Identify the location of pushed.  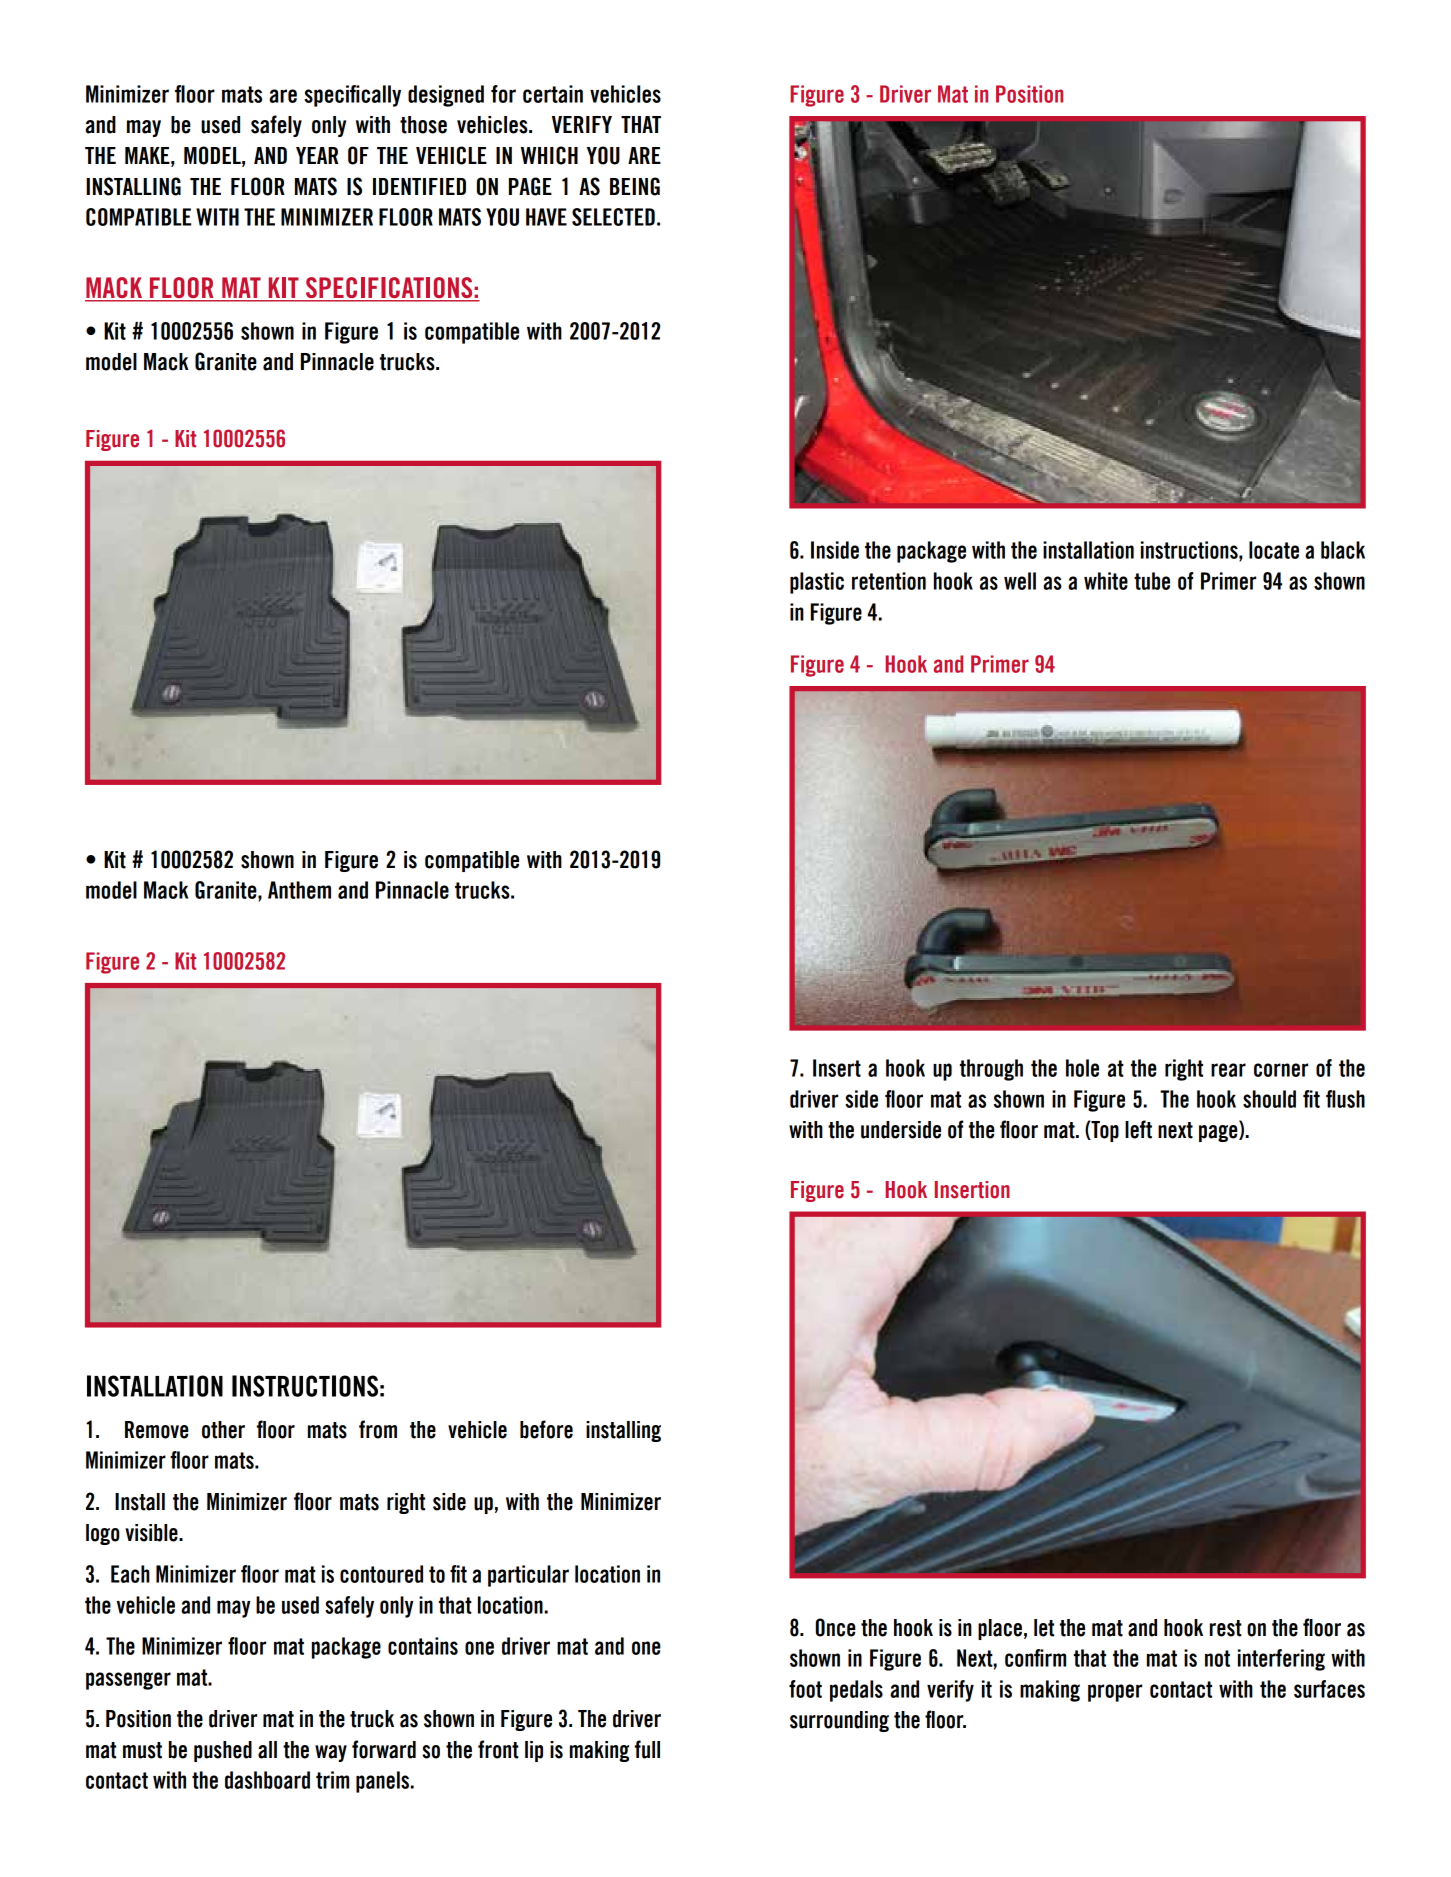
(223, 1751).
